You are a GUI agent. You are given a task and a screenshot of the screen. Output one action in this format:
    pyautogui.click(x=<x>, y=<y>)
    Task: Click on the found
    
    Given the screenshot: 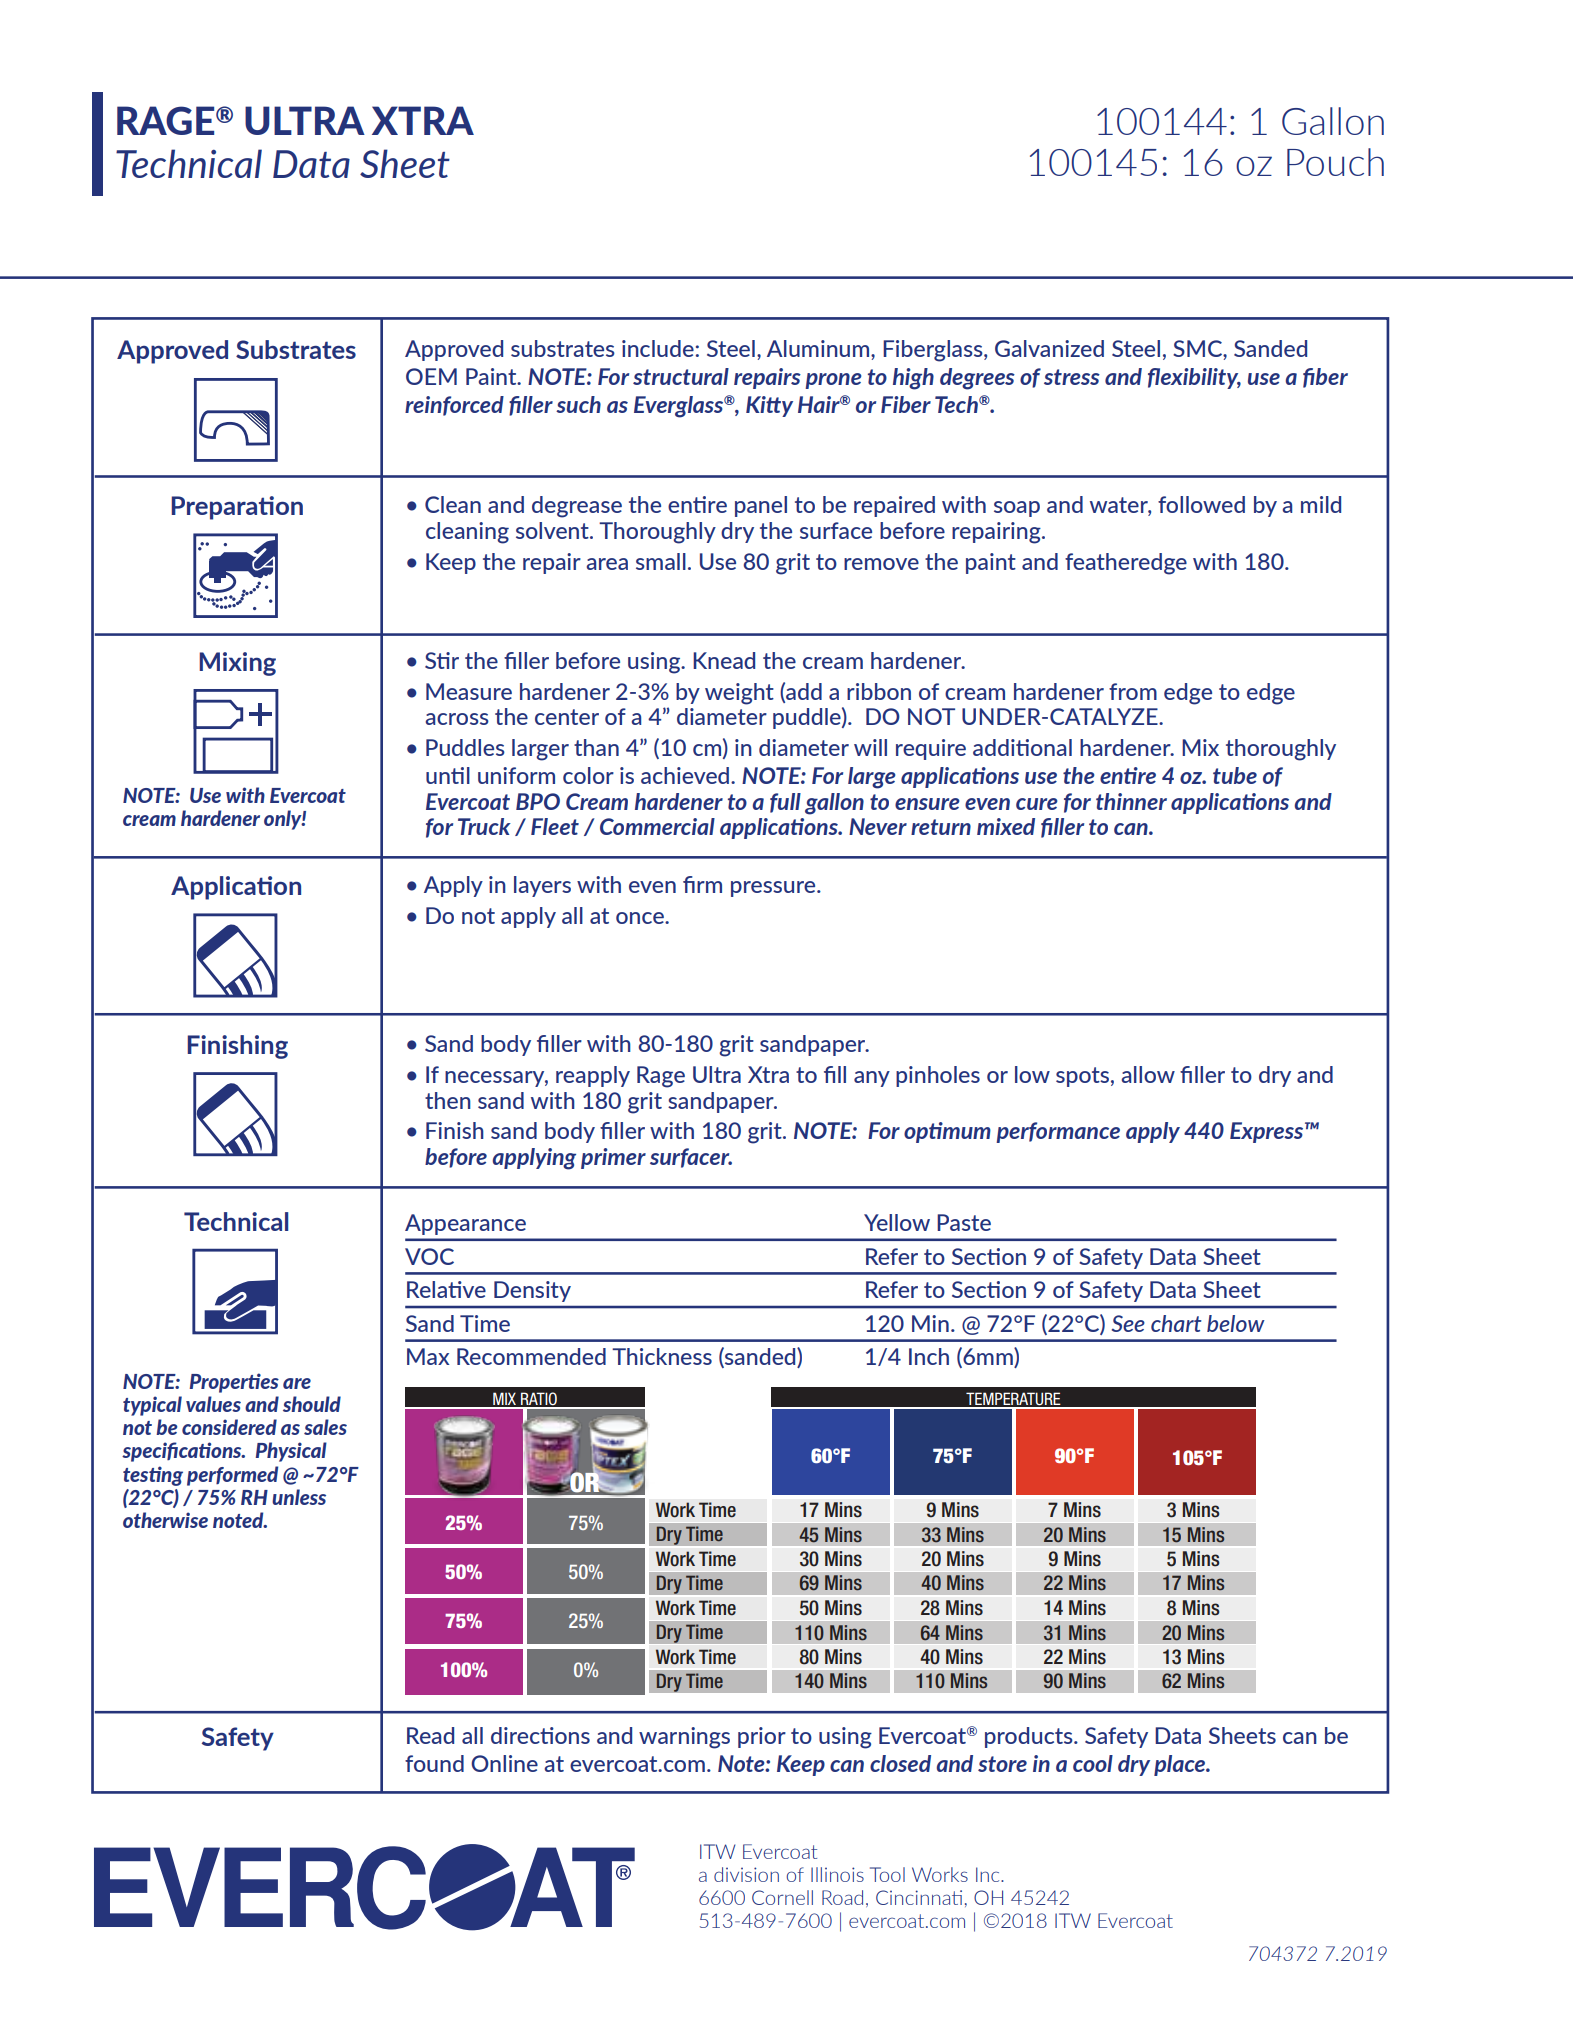 What is the action you would take?
    pyautogui.click(x=434, y=1763)
